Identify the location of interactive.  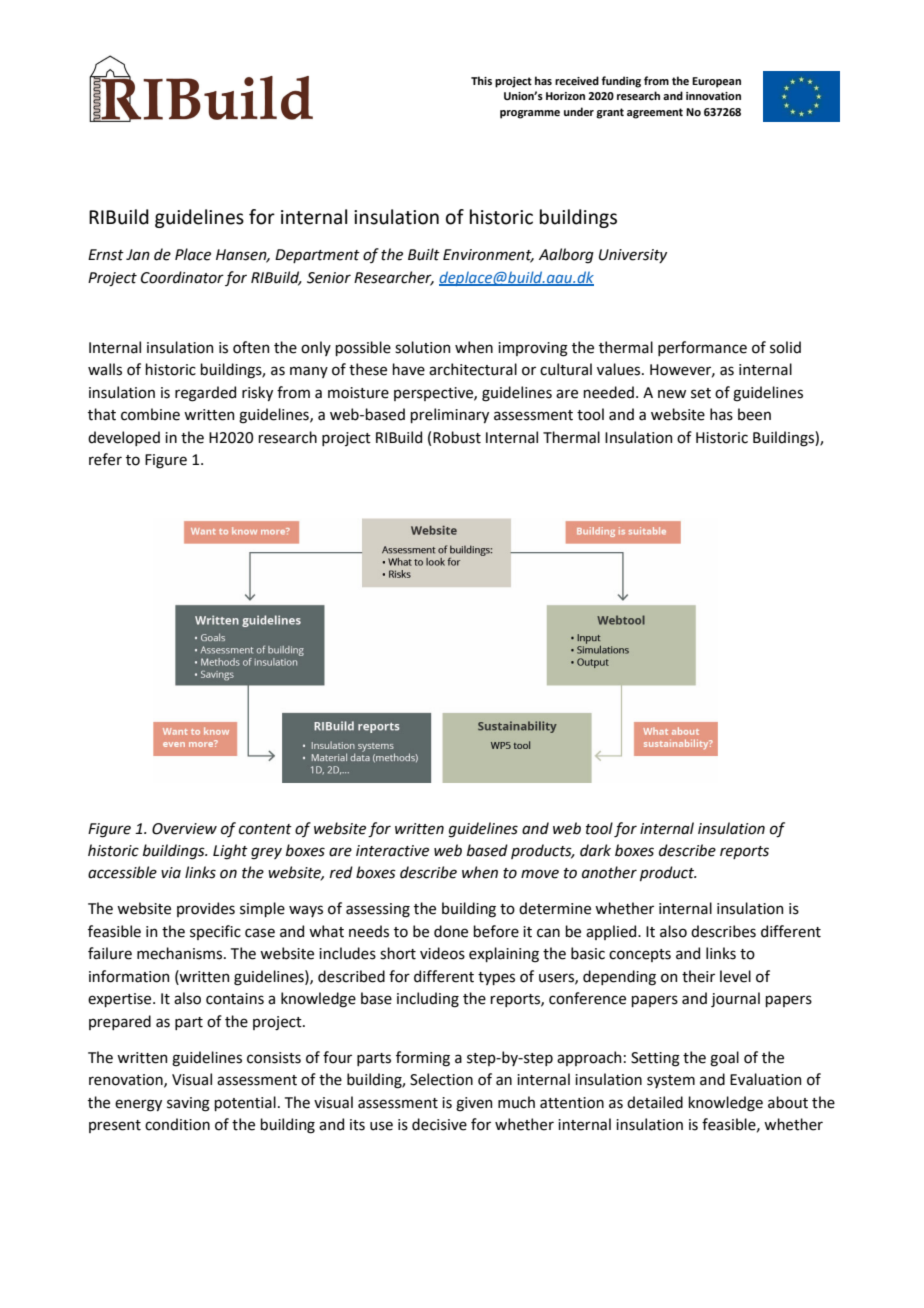
(392, 851).
